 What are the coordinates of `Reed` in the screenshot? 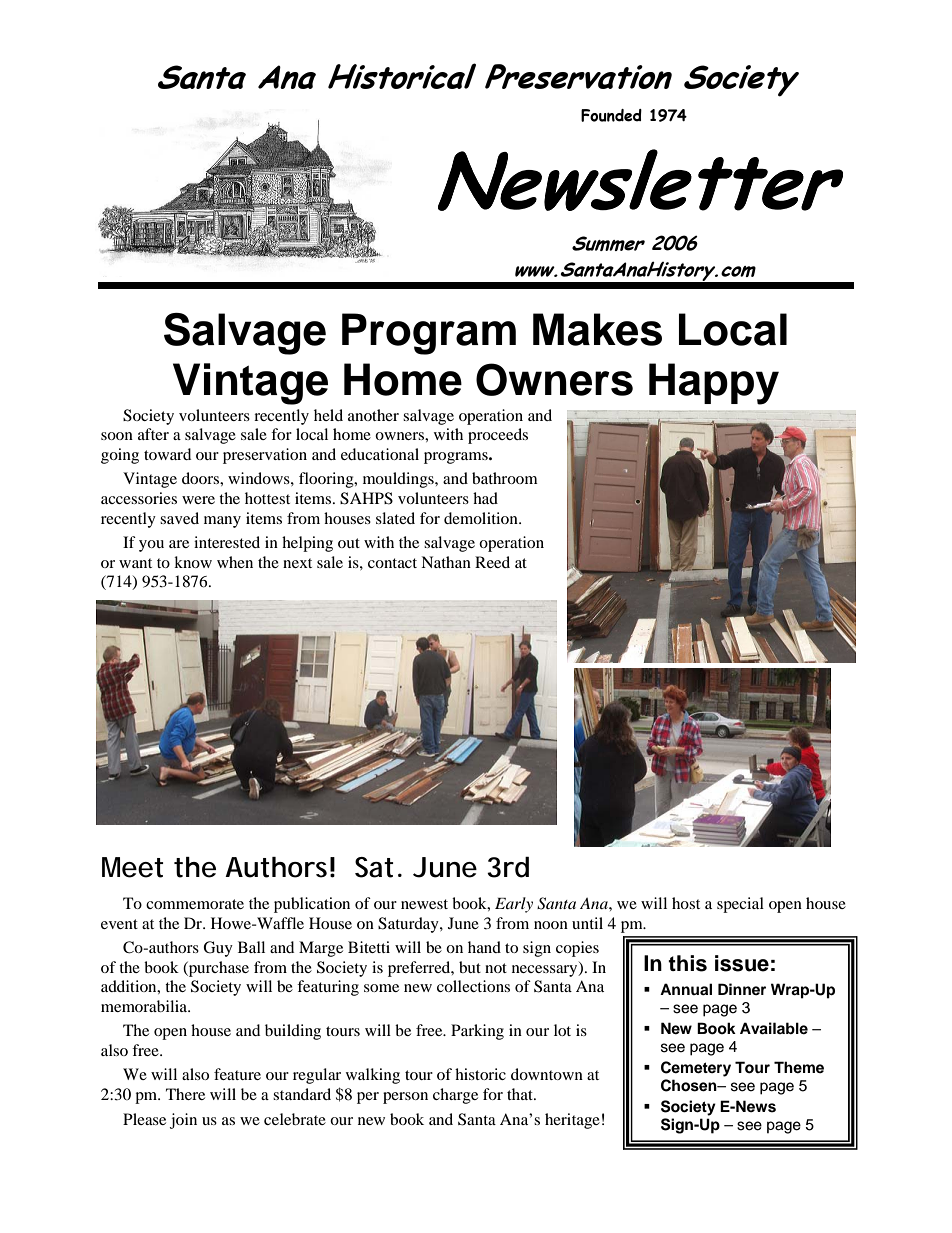 It's located at (492, 562).
